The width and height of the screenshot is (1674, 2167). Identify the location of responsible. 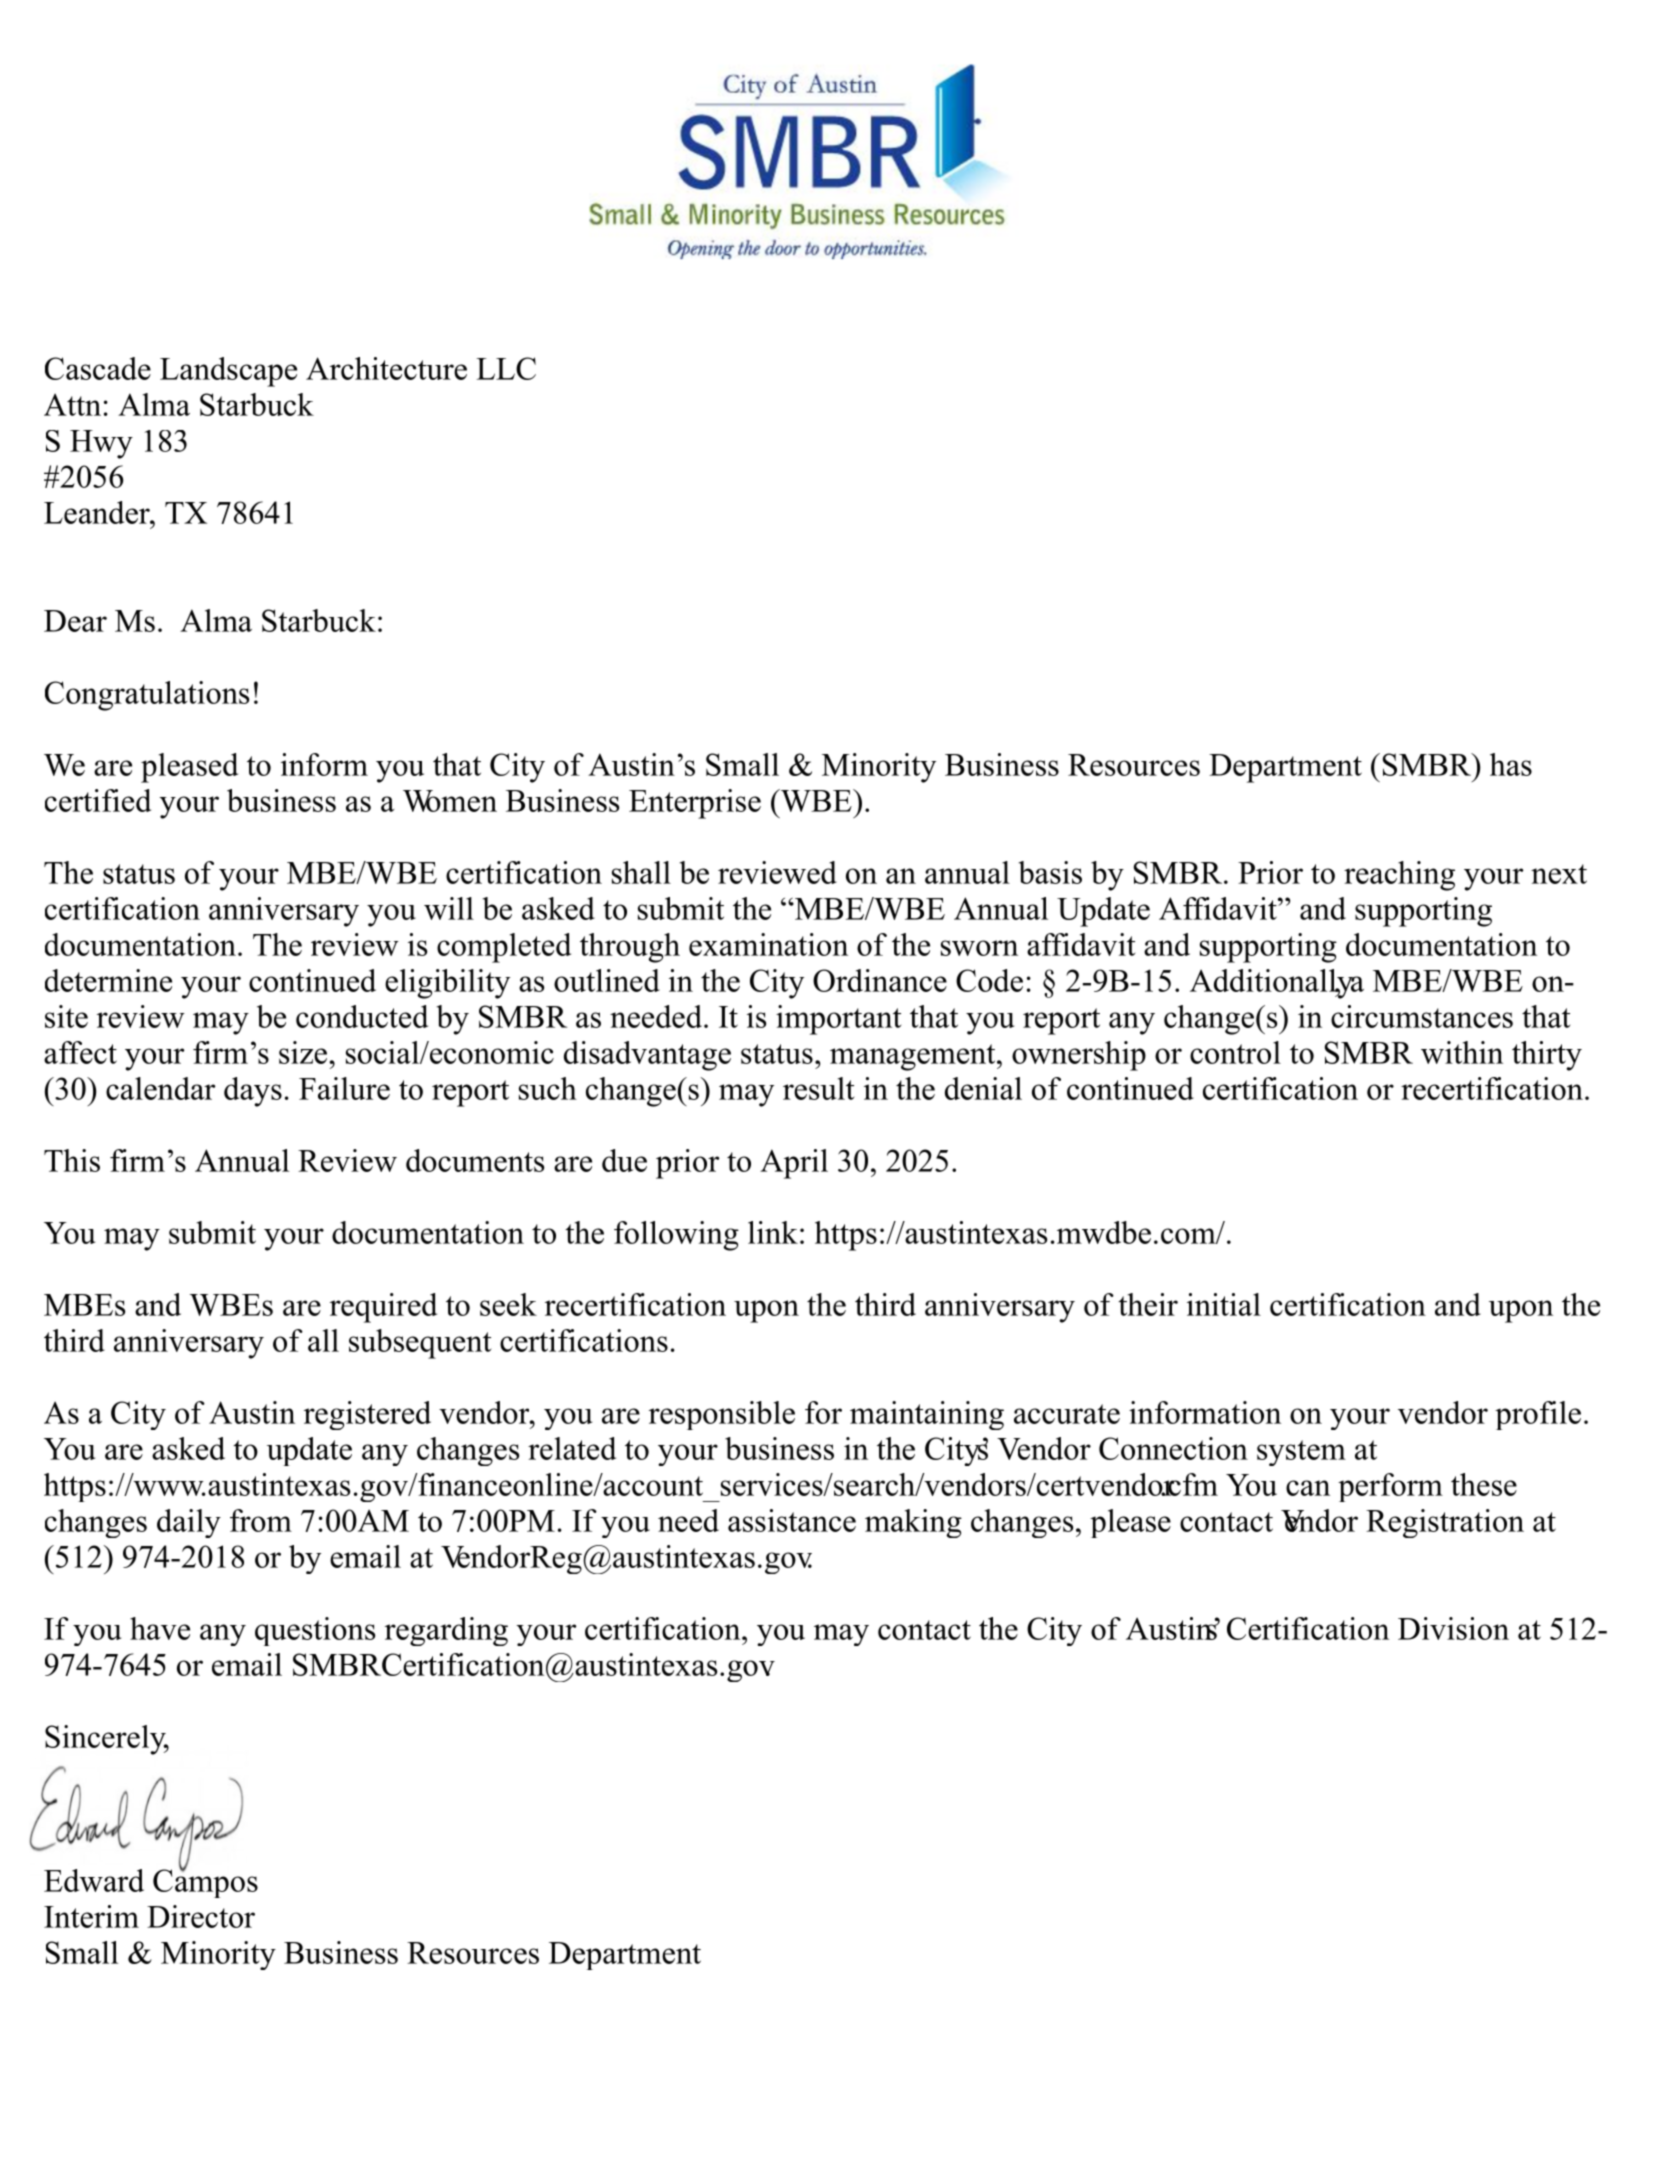
(722, 1415).
